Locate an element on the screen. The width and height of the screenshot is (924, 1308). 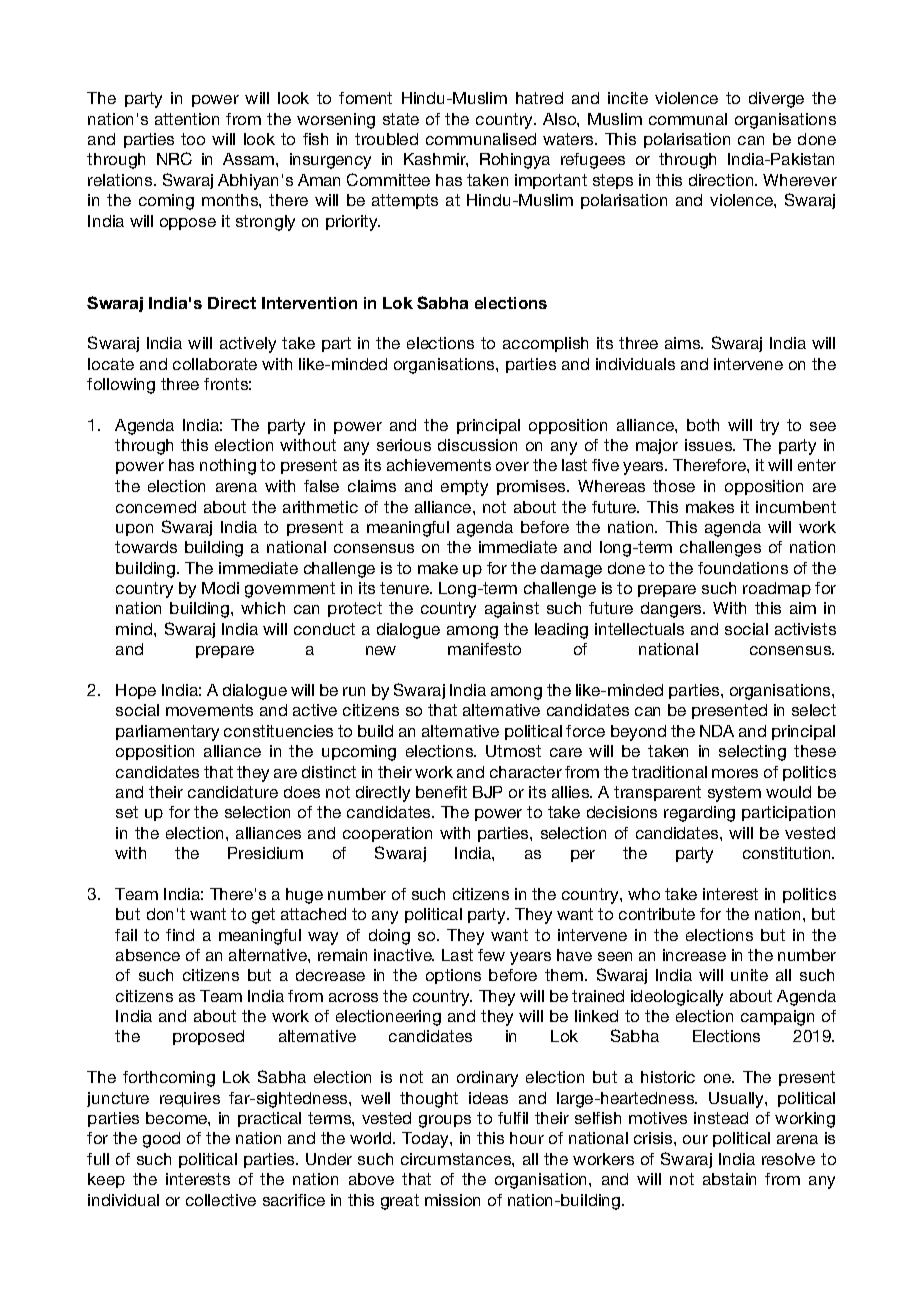
collaborate is located at coordinates (215, 364).
